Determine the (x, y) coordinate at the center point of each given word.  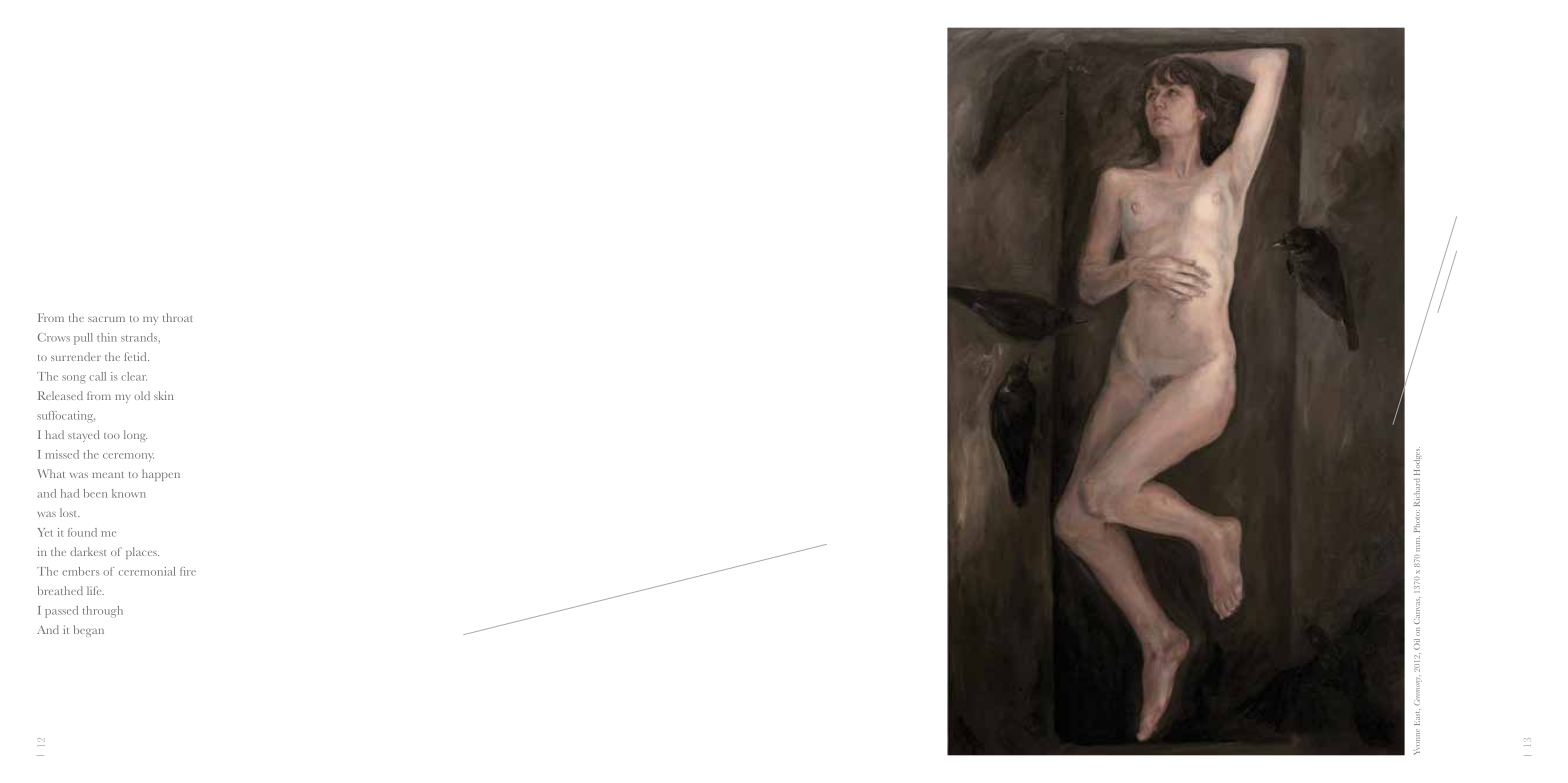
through (103, 611)
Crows (54, 337)
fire (188, 571)
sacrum (106, 319)
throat (177, 317)
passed (61, 612)
